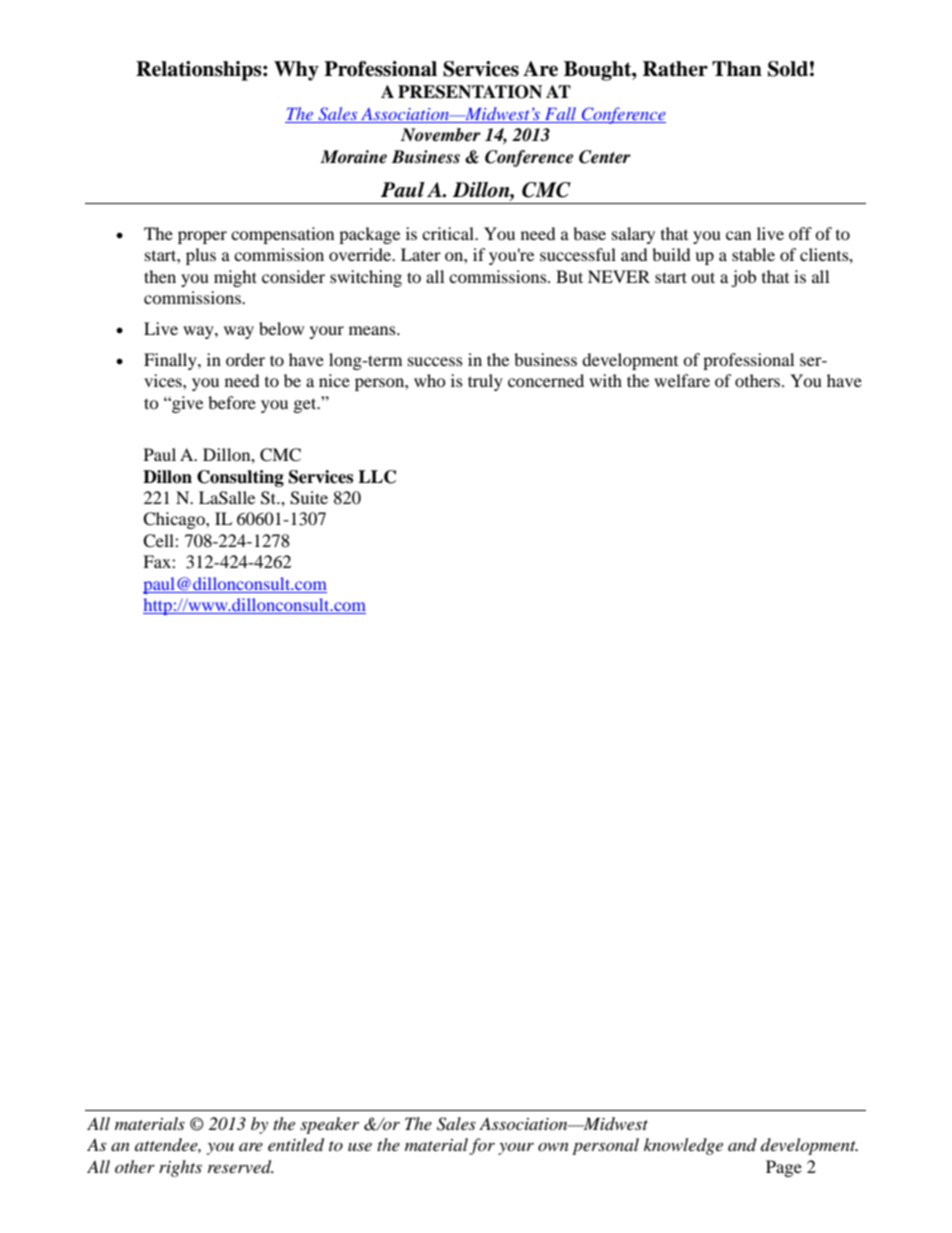  Describe the element at coordinates (296, 71) in the screenshot. I see `Why` at that location.
